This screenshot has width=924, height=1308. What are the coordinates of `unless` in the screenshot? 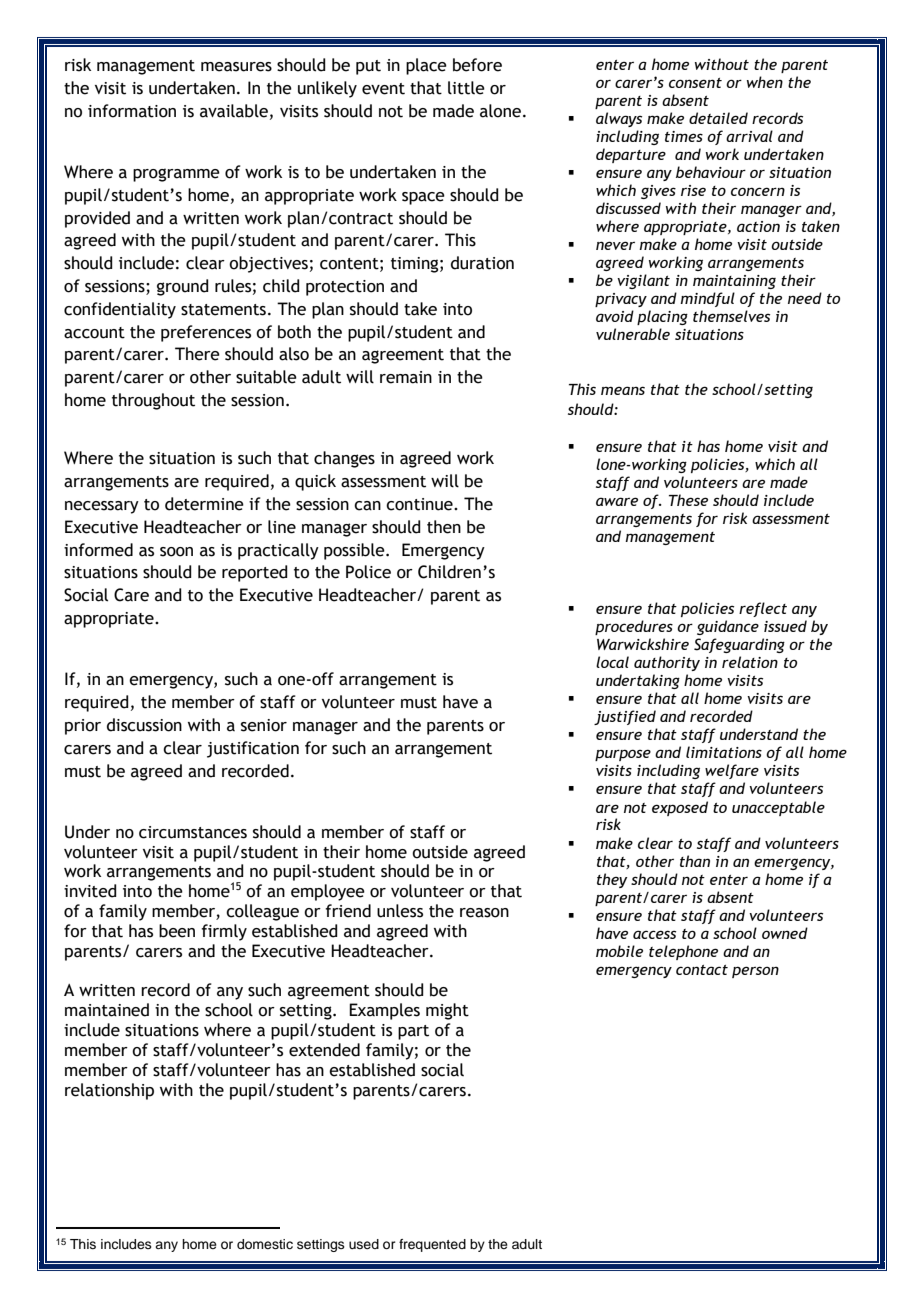 It's located at (400, 911).
